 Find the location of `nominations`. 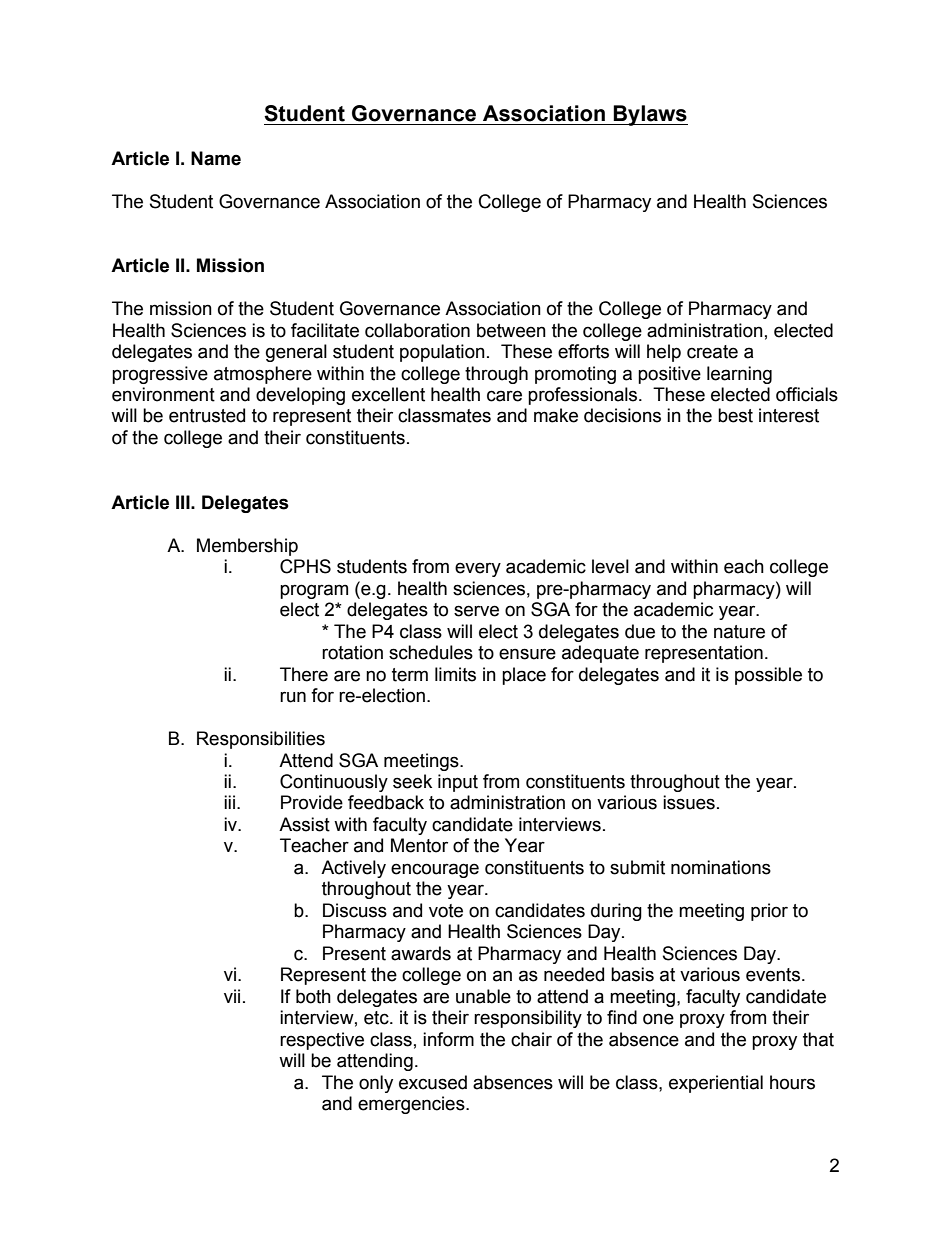

nominations is located at coordinates (721, 867).
